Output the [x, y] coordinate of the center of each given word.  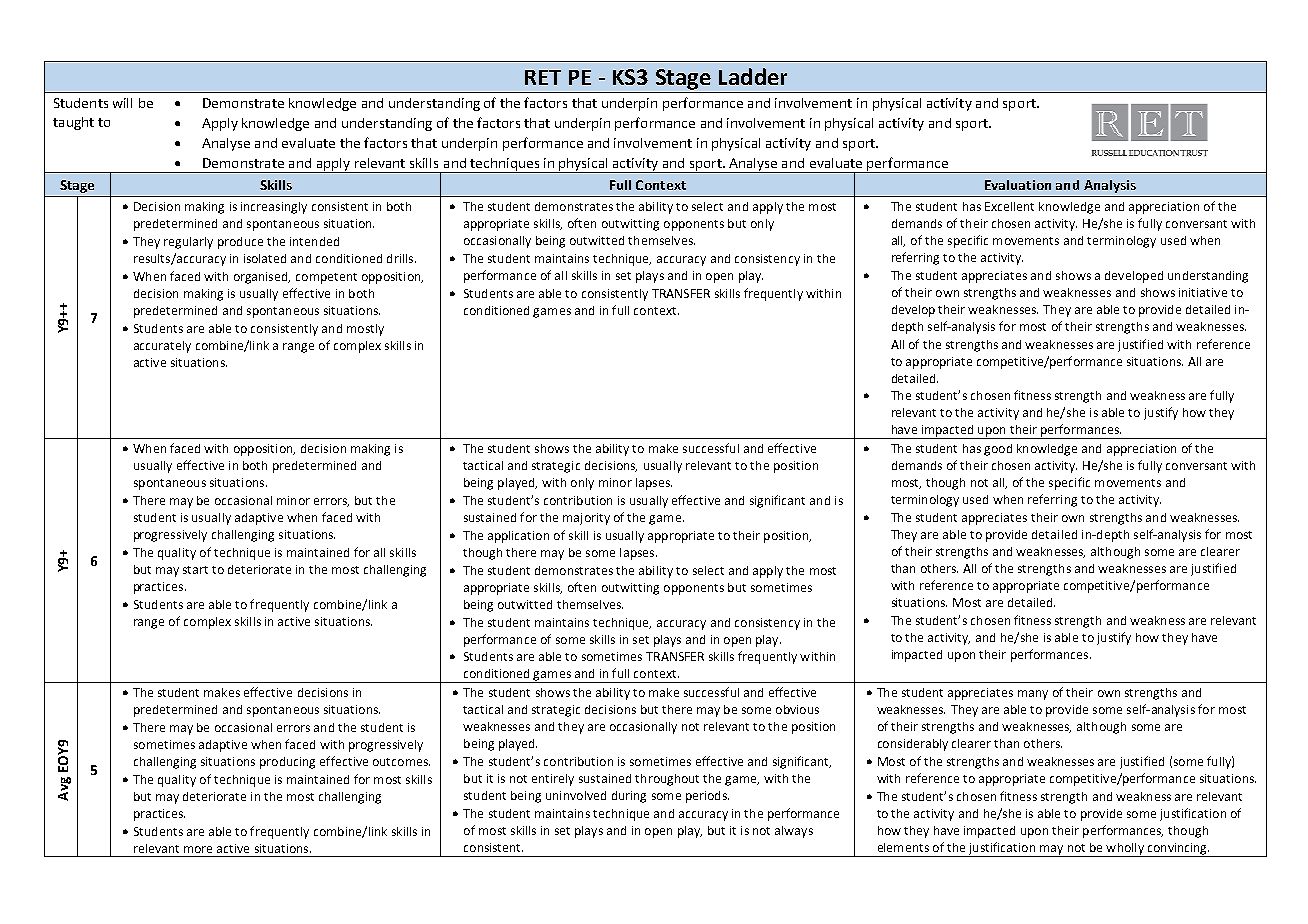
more [198, 849]
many [1033, 695]
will [122, 103]
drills [401, 258]
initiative [1203, 292]
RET [543, 77]
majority [586, 519]
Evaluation [1018, 185]
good [998, 450]
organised [262, 278]
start [195, 570]
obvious [797, 709]
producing [287, 763]
